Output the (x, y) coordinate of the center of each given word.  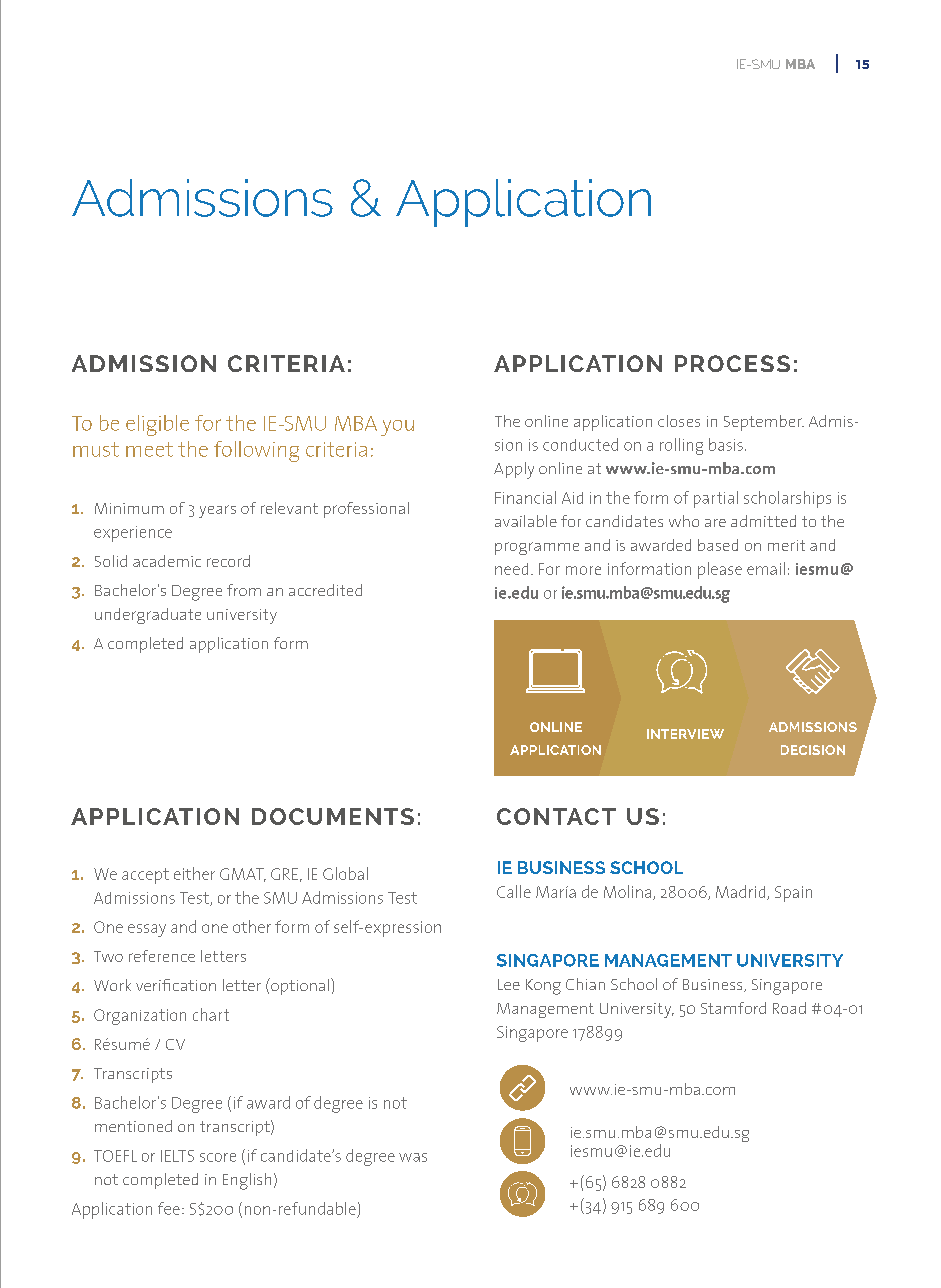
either (194, 873)
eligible (157, 425)
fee (169, 1208)
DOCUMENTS (333, 816)
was (413, 1157)
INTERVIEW (685, 734)
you (397, 428)
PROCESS (732, 363)
